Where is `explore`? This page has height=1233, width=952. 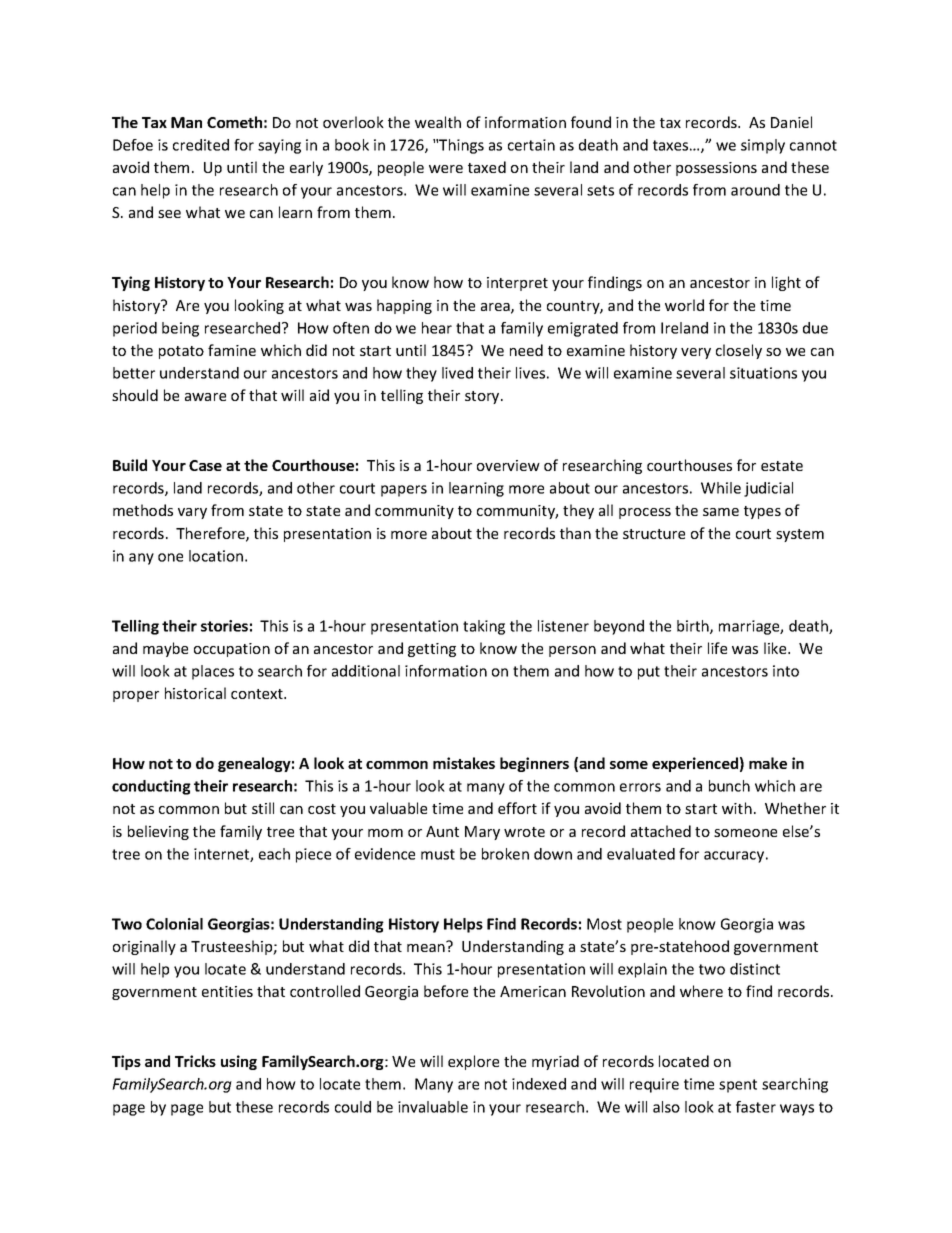 explore is located at coordinates (473, 1062).
